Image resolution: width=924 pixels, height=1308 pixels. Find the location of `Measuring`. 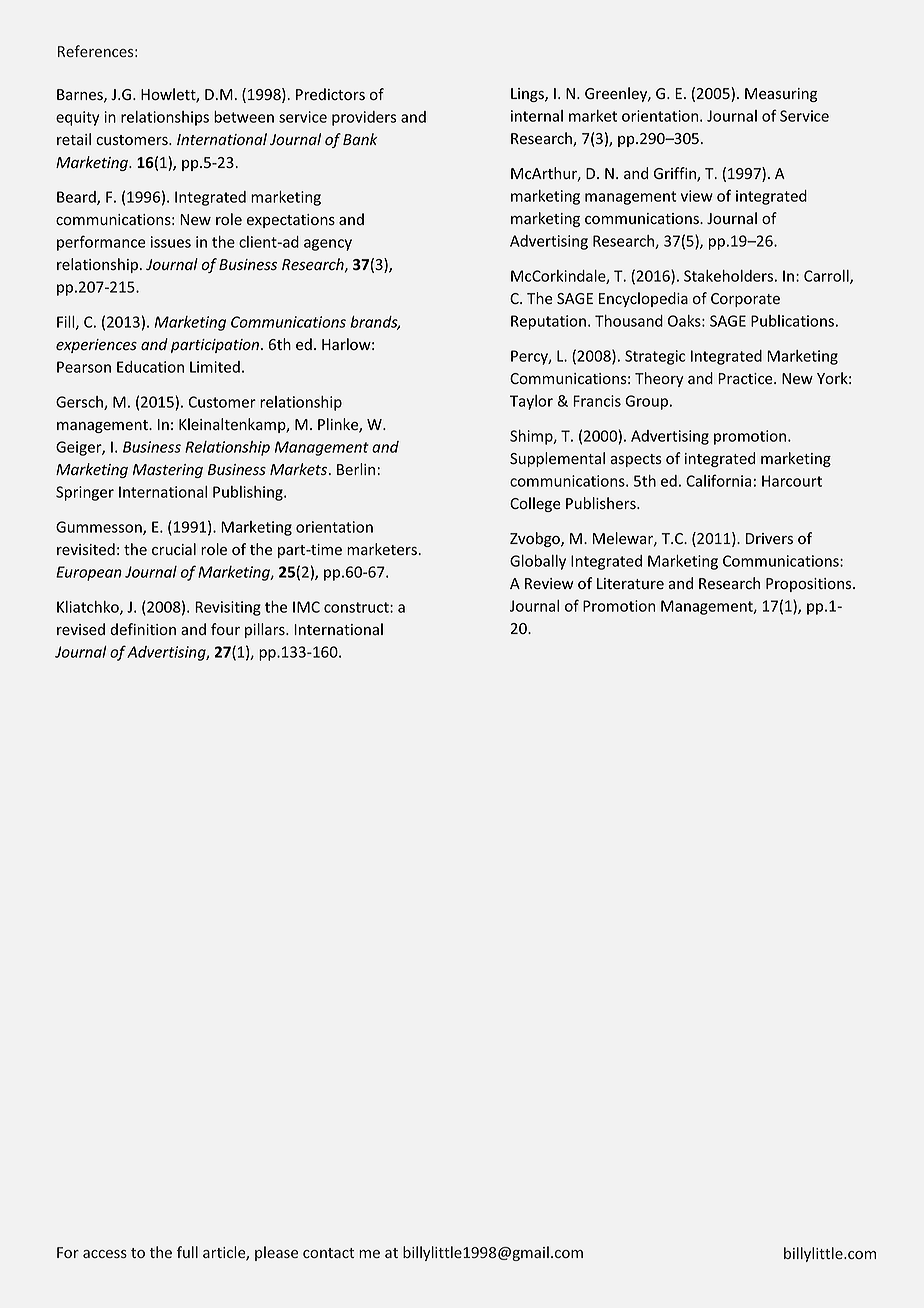

Measuring is located at coordinates (781, 95).
